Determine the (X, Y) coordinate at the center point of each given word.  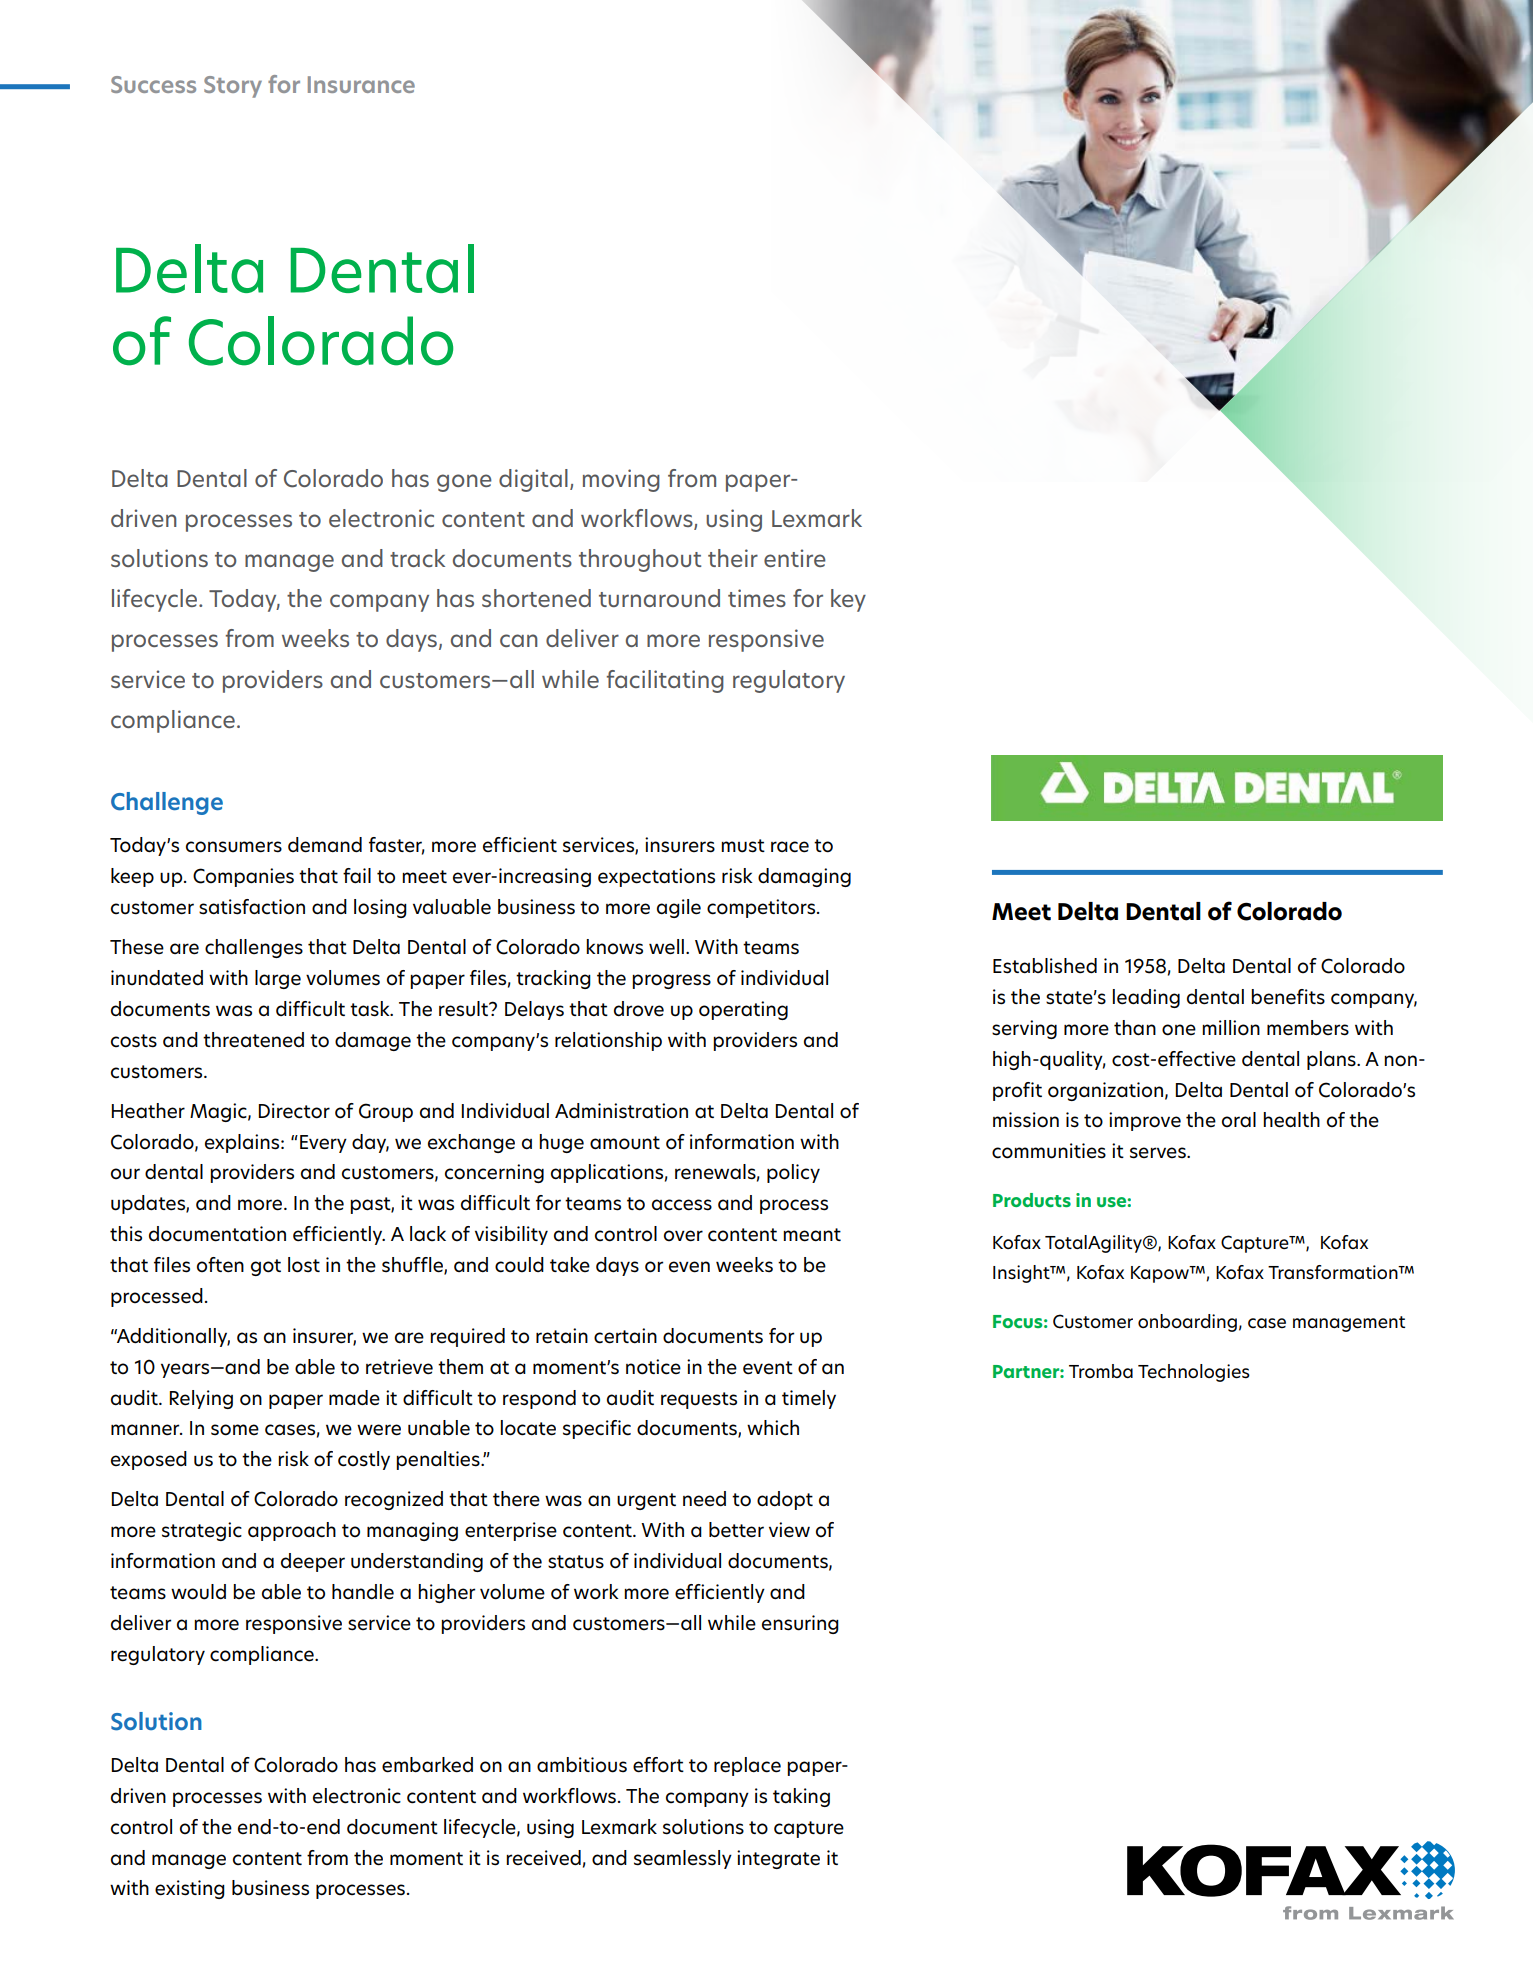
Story (233, 87)
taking (801, 1797)
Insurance (361, 84)
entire (795, 558)
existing (190, 1889)
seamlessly (683, 1859)
